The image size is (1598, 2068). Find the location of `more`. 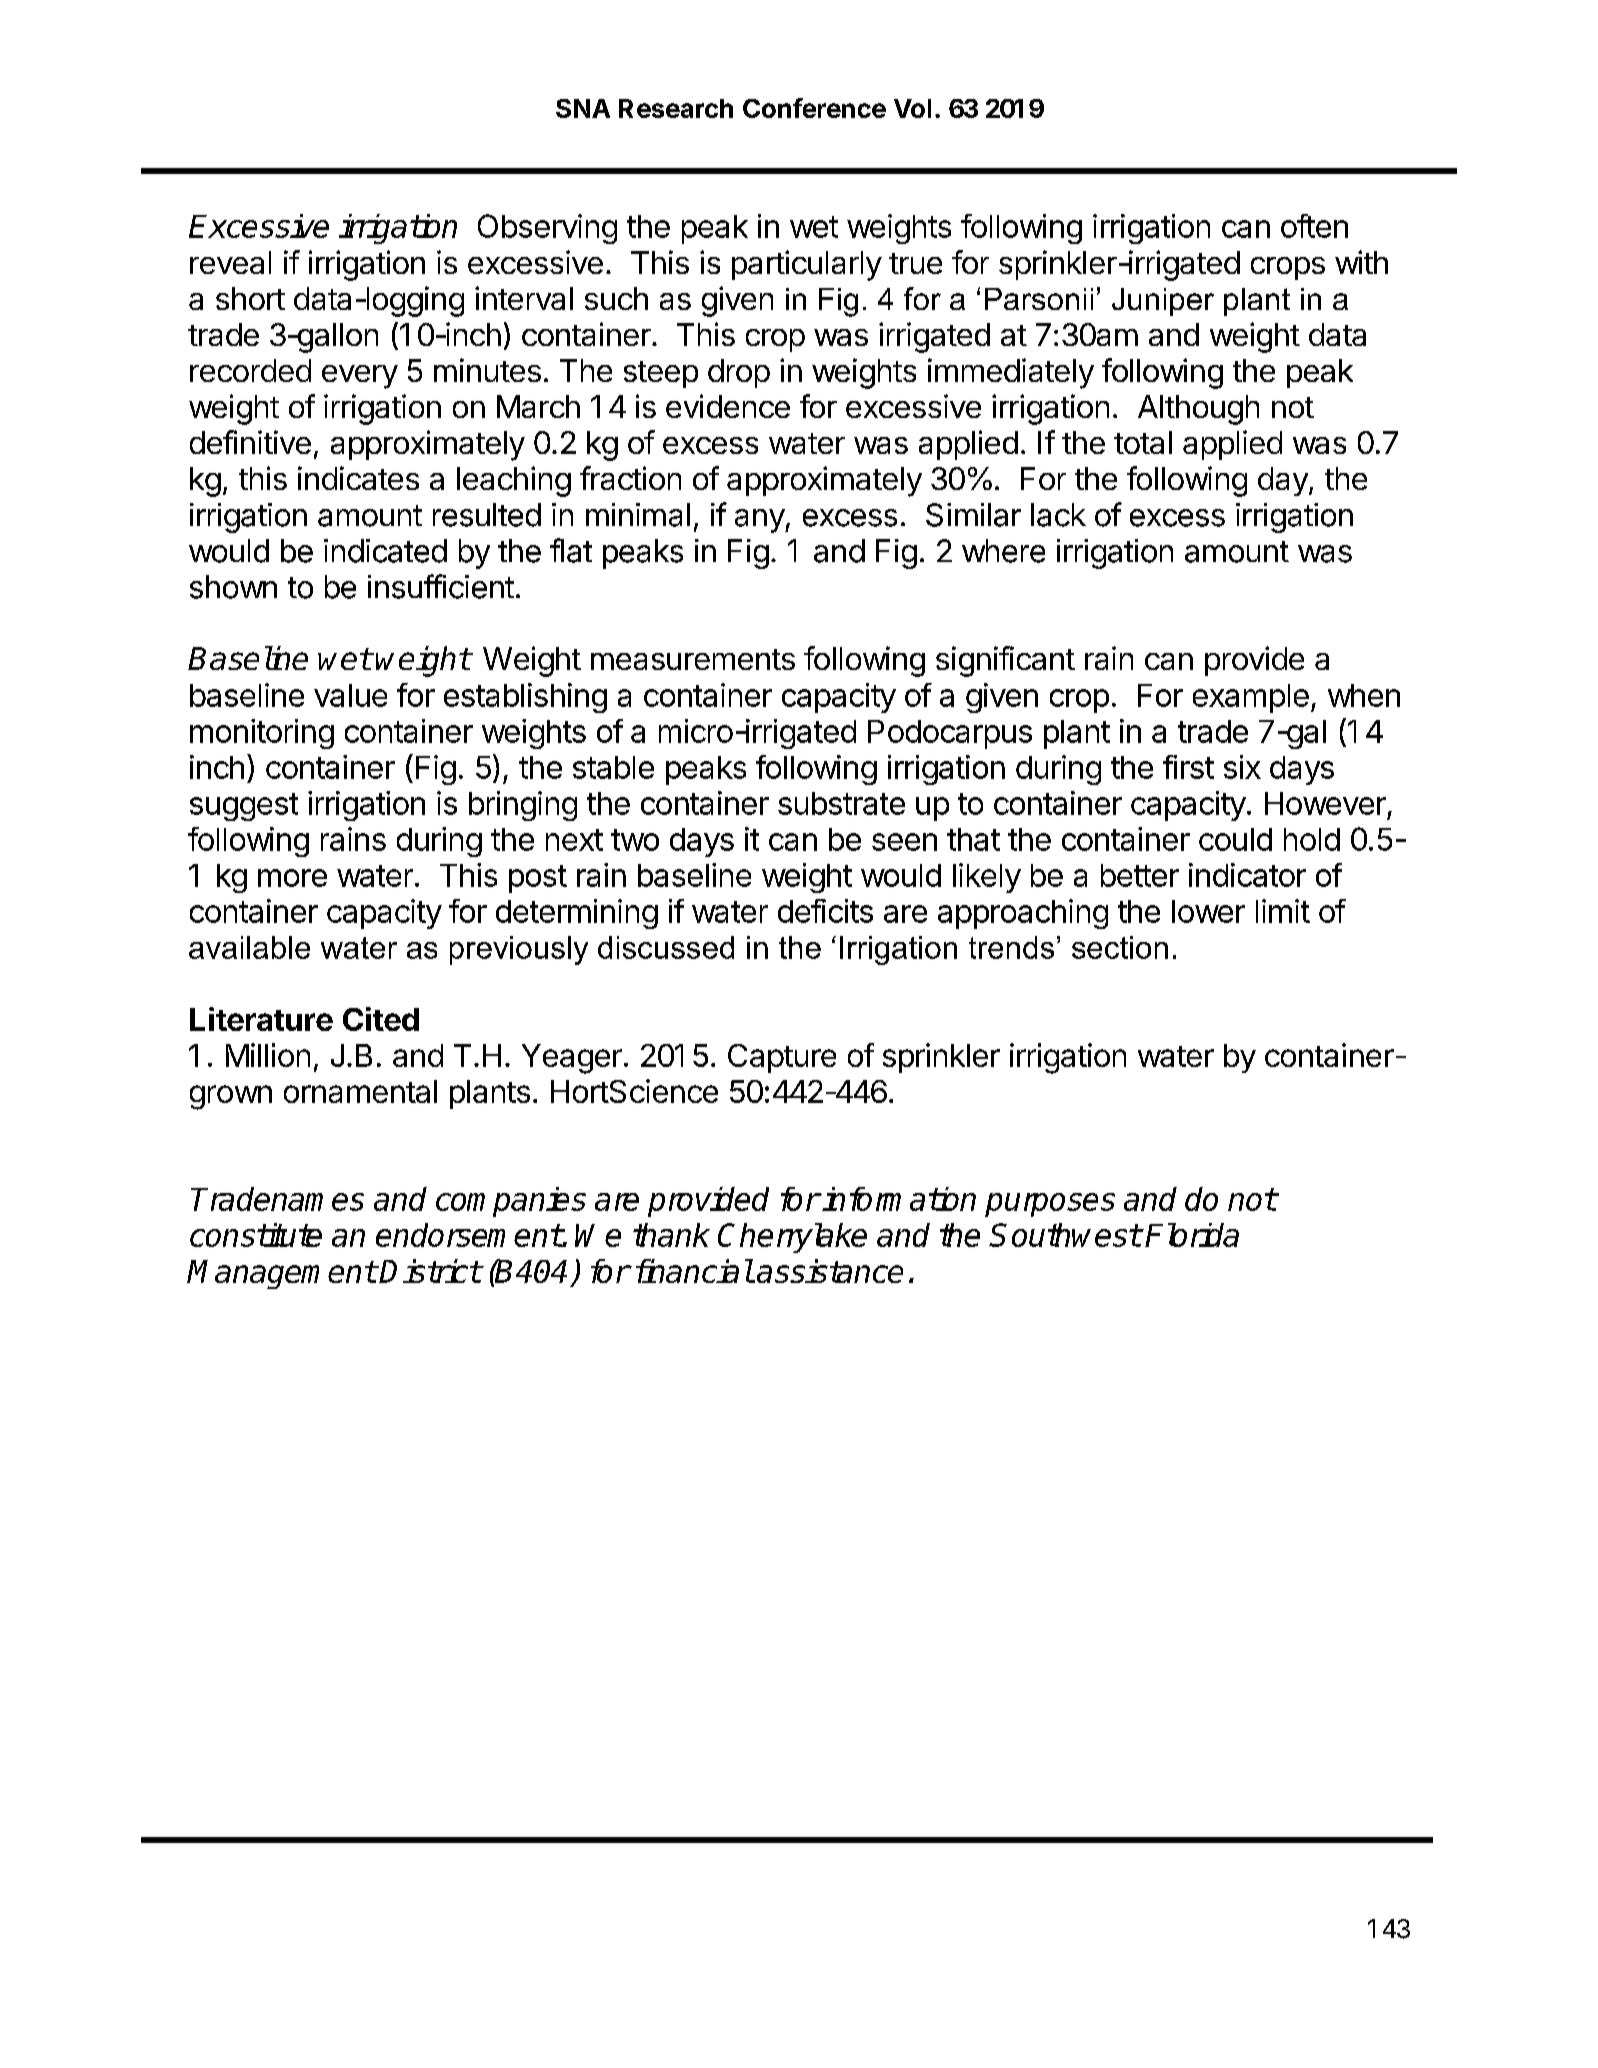

more is located at coordinates (292, 878).
